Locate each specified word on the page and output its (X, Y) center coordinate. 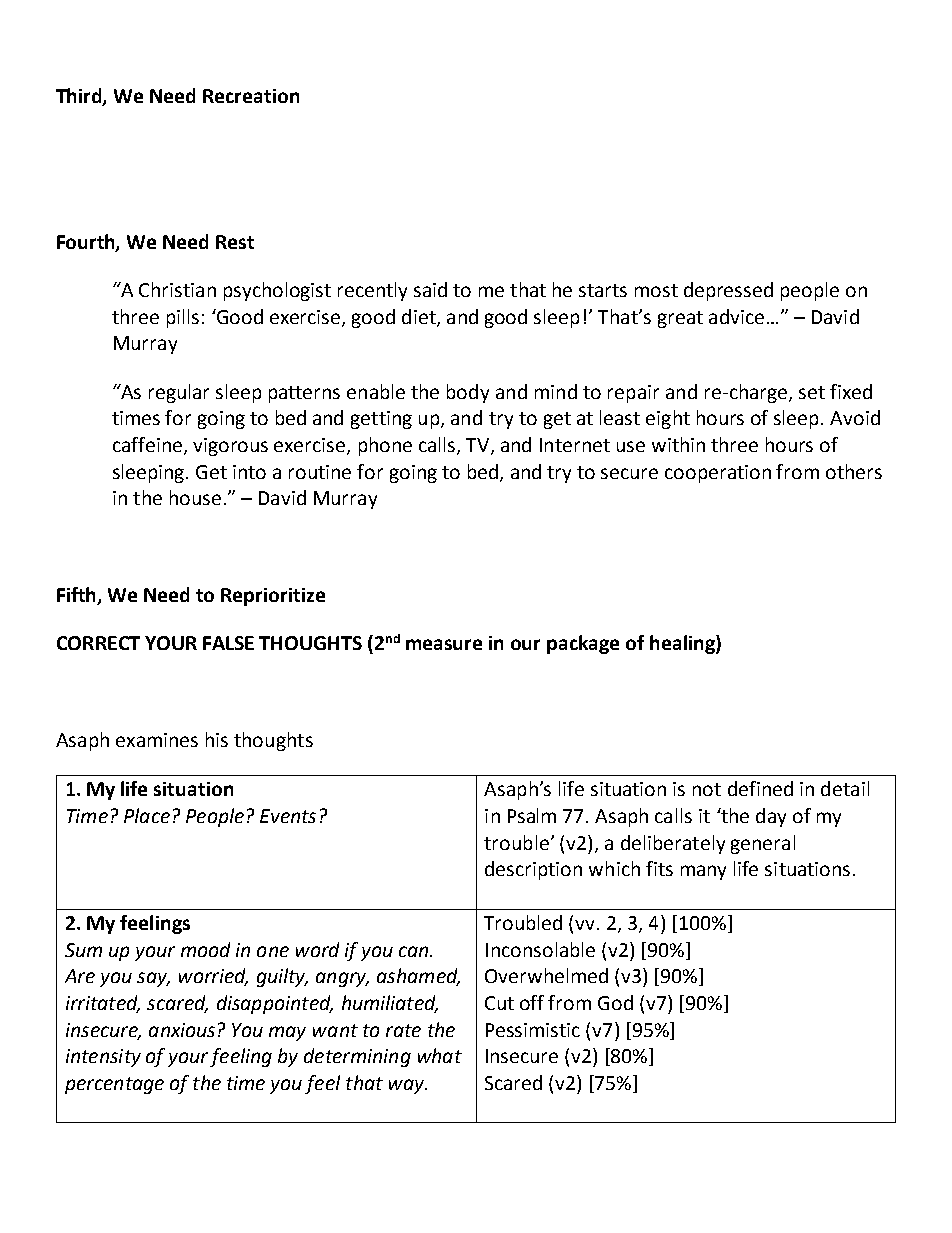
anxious (182, 1030)
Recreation (251, 96)
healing (683, 644)
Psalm (532, 815)
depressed (728, 291)
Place (147, 815)
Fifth (78, 595)
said (430, 289)
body (468, 393)
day (771, 817)
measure (444, 644)
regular (179, 393)
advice (736, 316)
